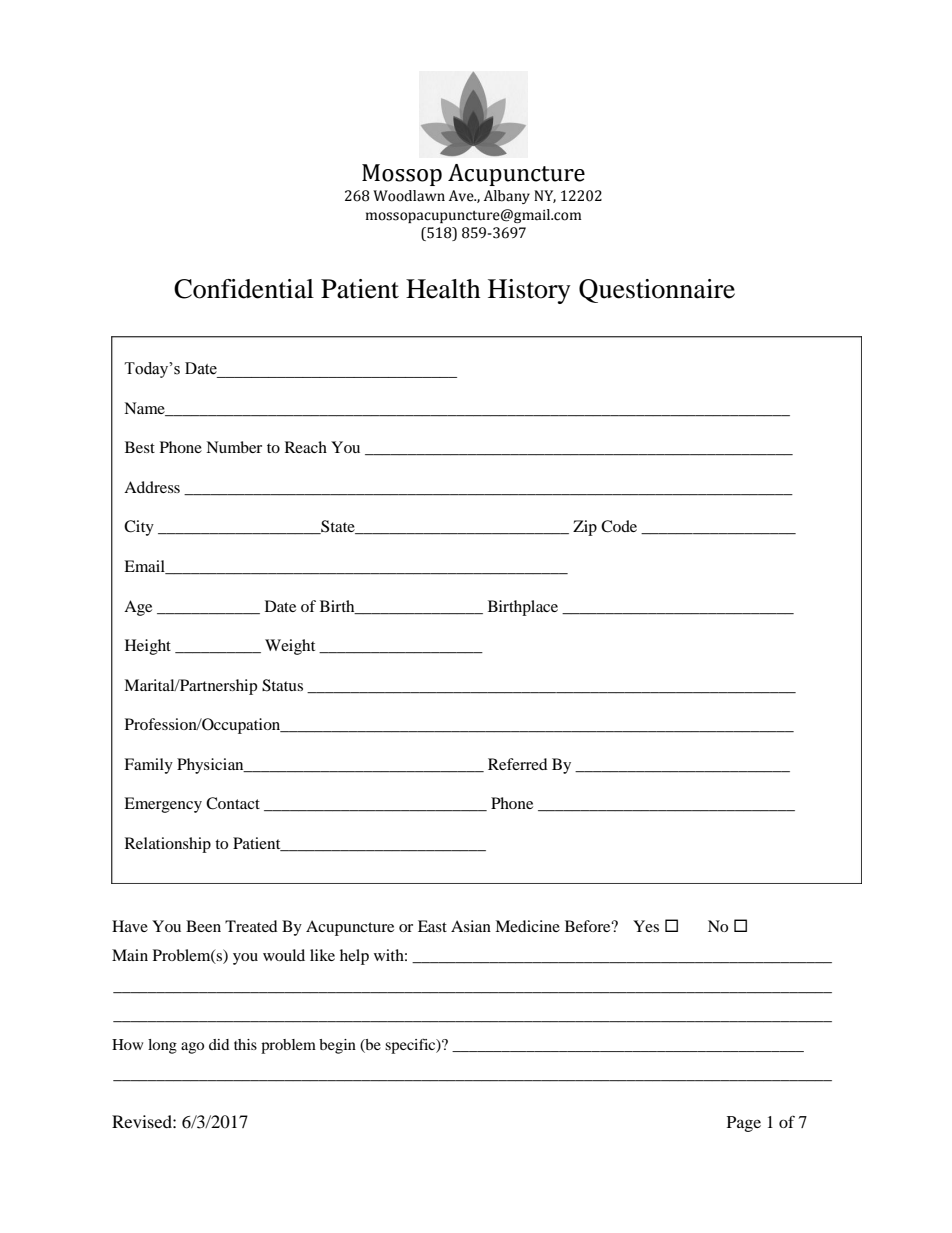 This screenshot has height=1233, width=952. What do you see at coordinates (657, 291) in the screenshot?
I see `Questionnaire` at bounding box center [657, 291].
